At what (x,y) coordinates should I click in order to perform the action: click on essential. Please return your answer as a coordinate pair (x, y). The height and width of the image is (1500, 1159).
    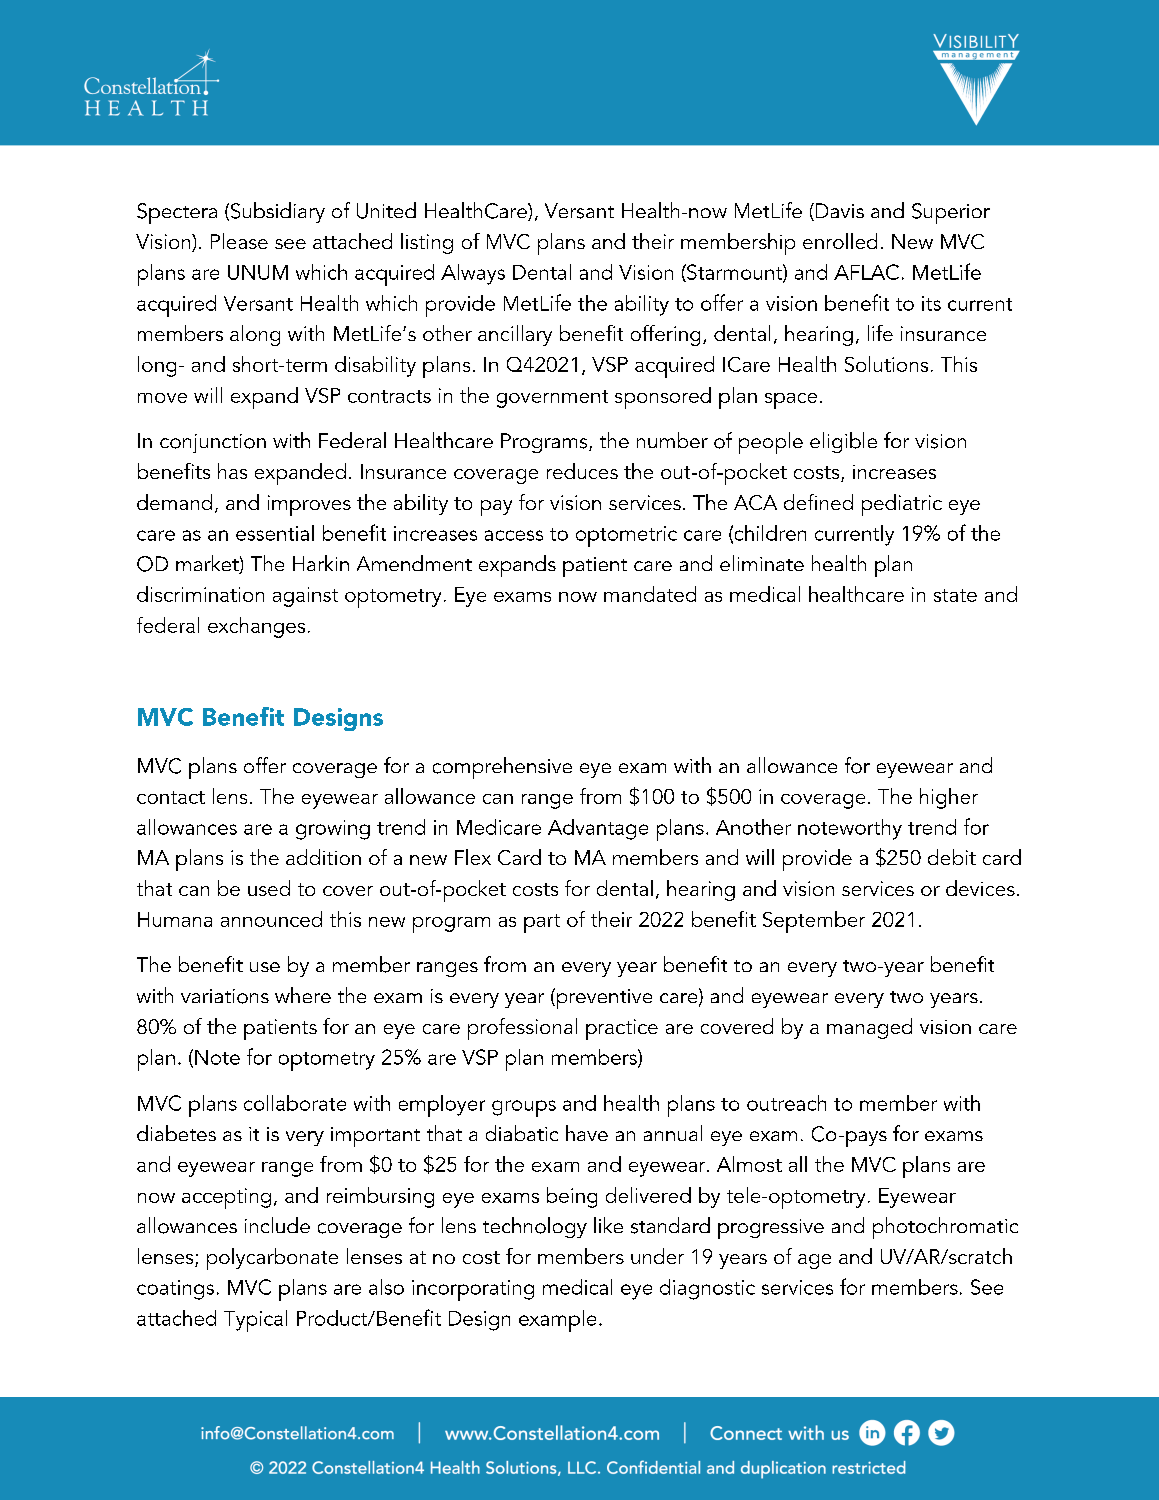
    Looking at the image, I should click on (275, 533).
